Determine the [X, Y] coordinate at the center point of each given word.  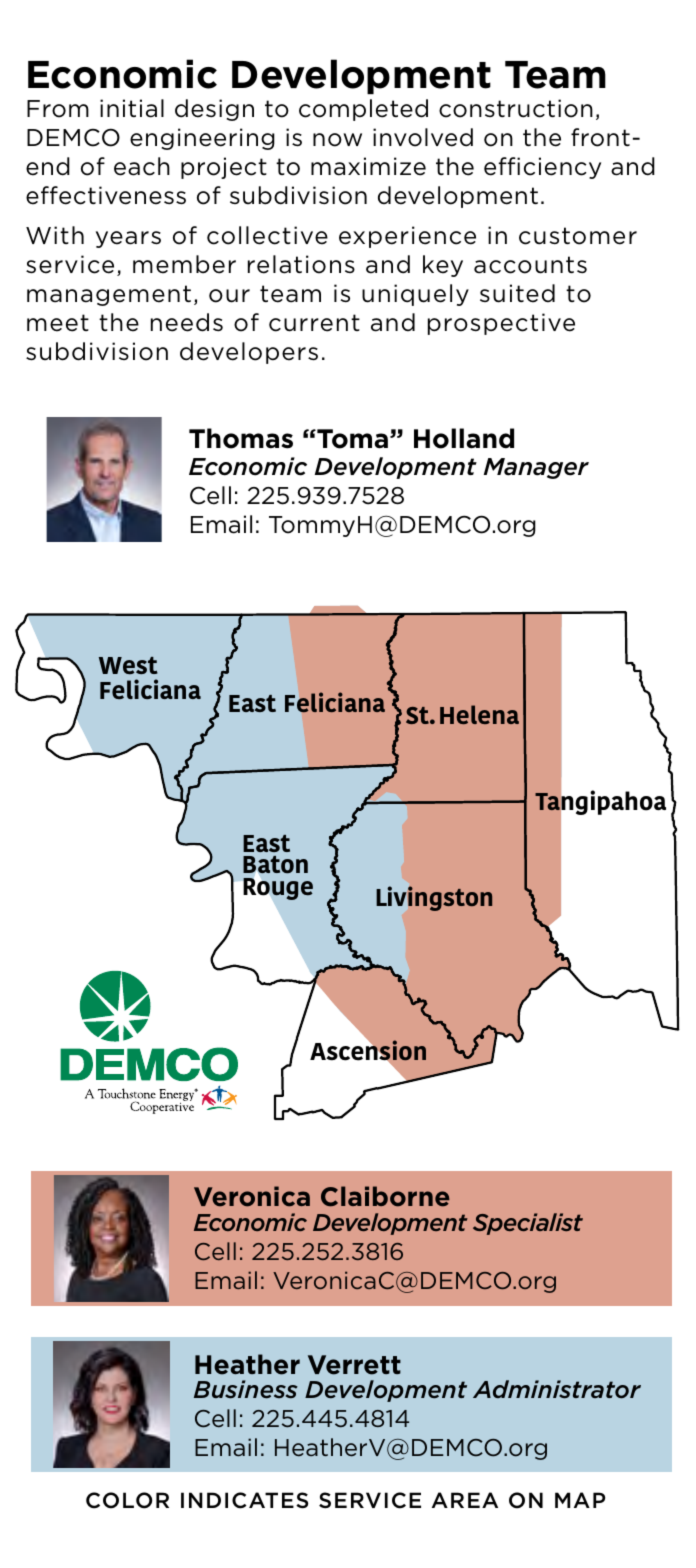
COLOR [127, 1500]
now [337, 140]
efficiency [542, 168]
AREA [465, 1500]
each [142, 166]
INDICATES [244, 1500]
